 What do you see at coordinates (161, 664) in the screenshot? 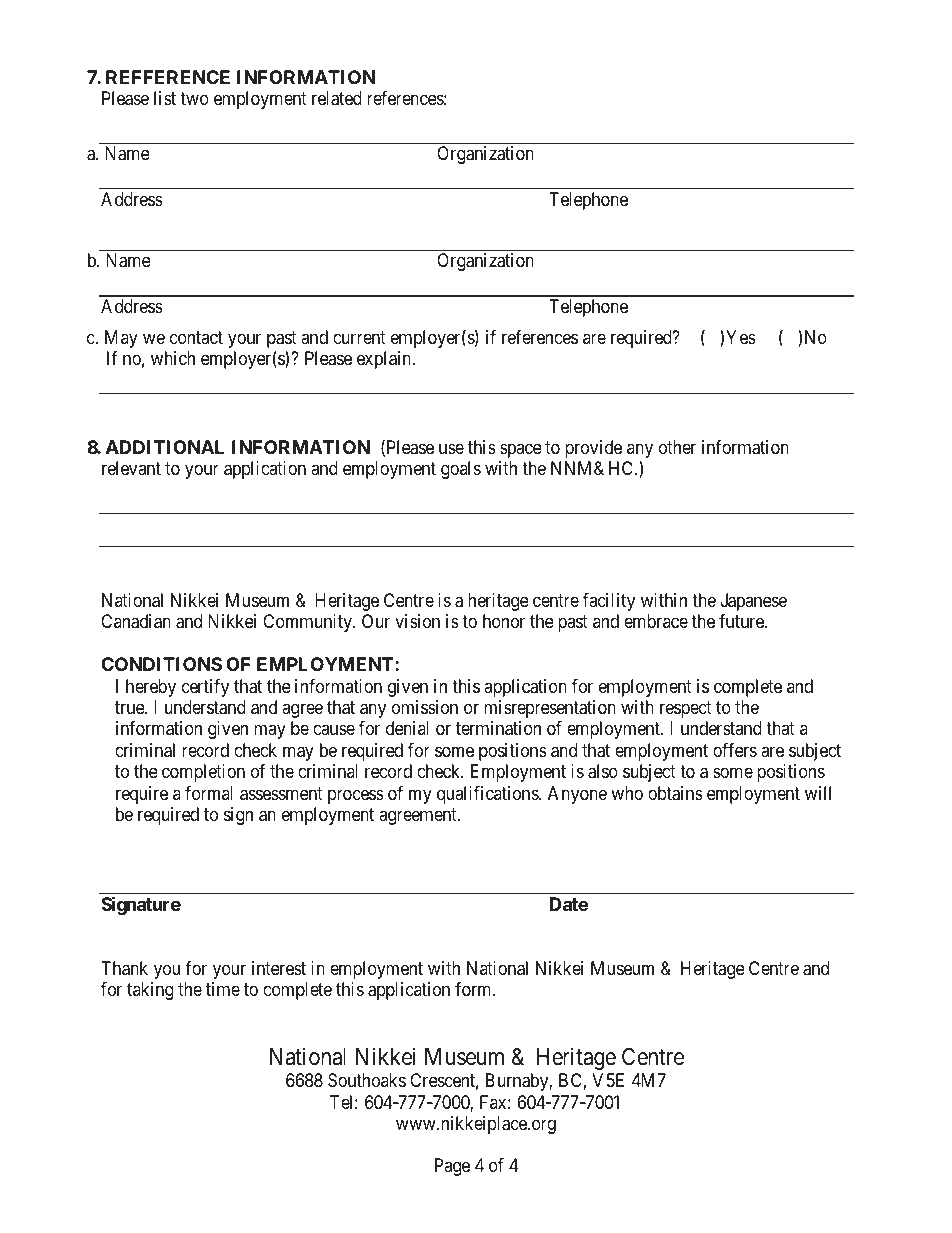
I see `CONDITIONS` at bounding box center [161, 664].
